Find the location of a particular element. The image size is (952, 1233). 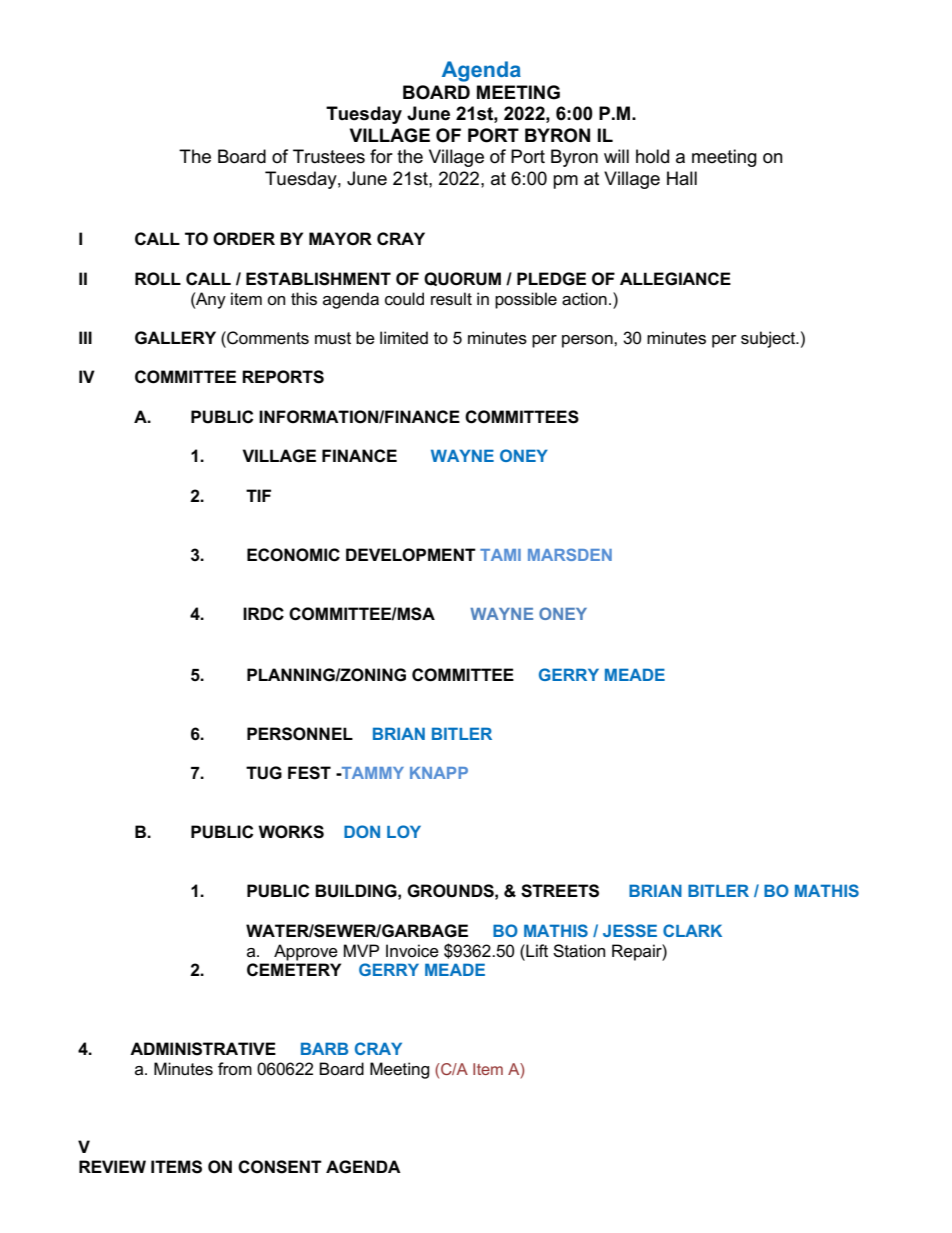

ORDER is located at coordinates (244, 239).
